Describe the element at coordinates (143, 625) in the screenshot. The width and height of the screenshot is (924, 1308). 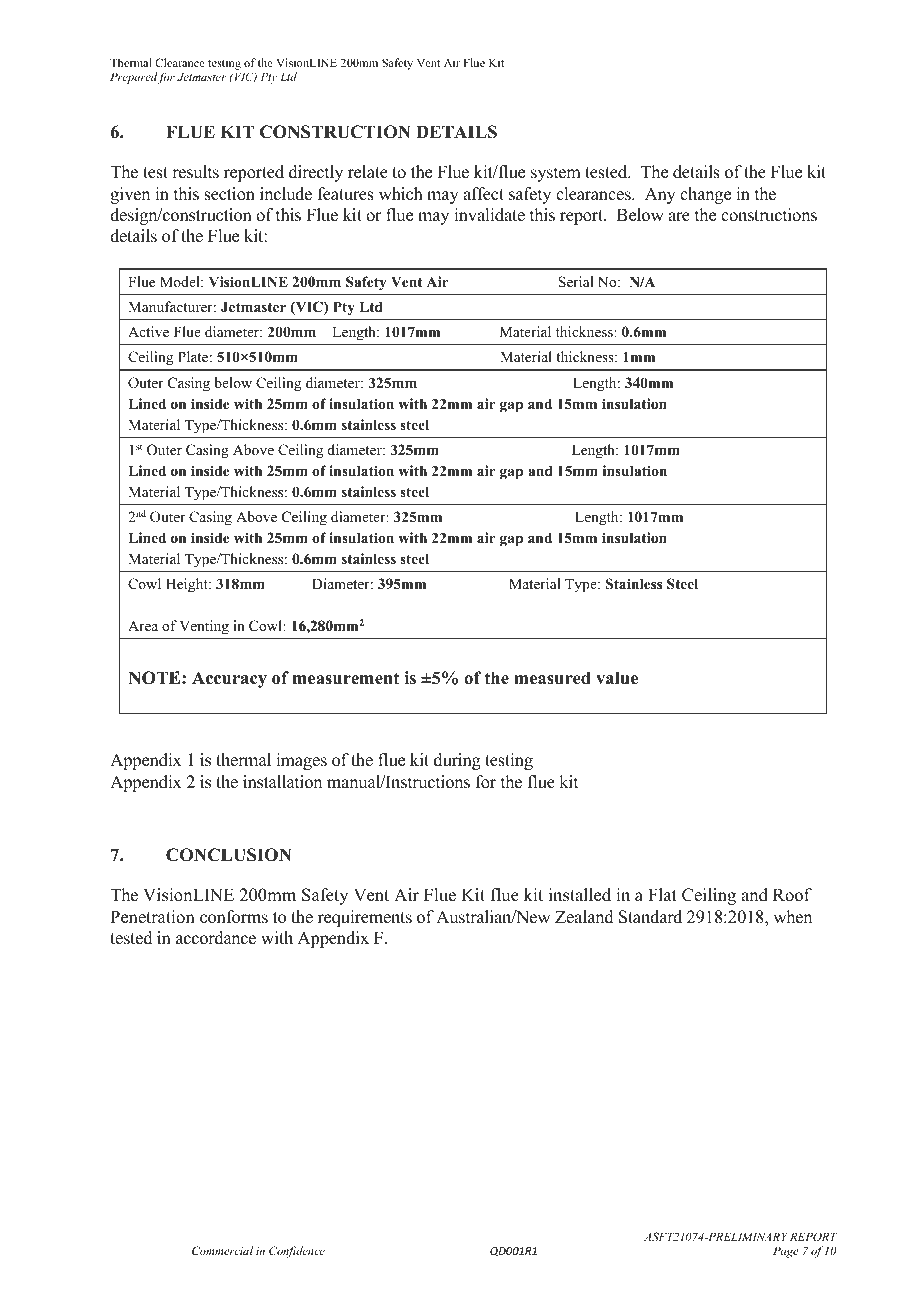
I see `Area` at that location.
